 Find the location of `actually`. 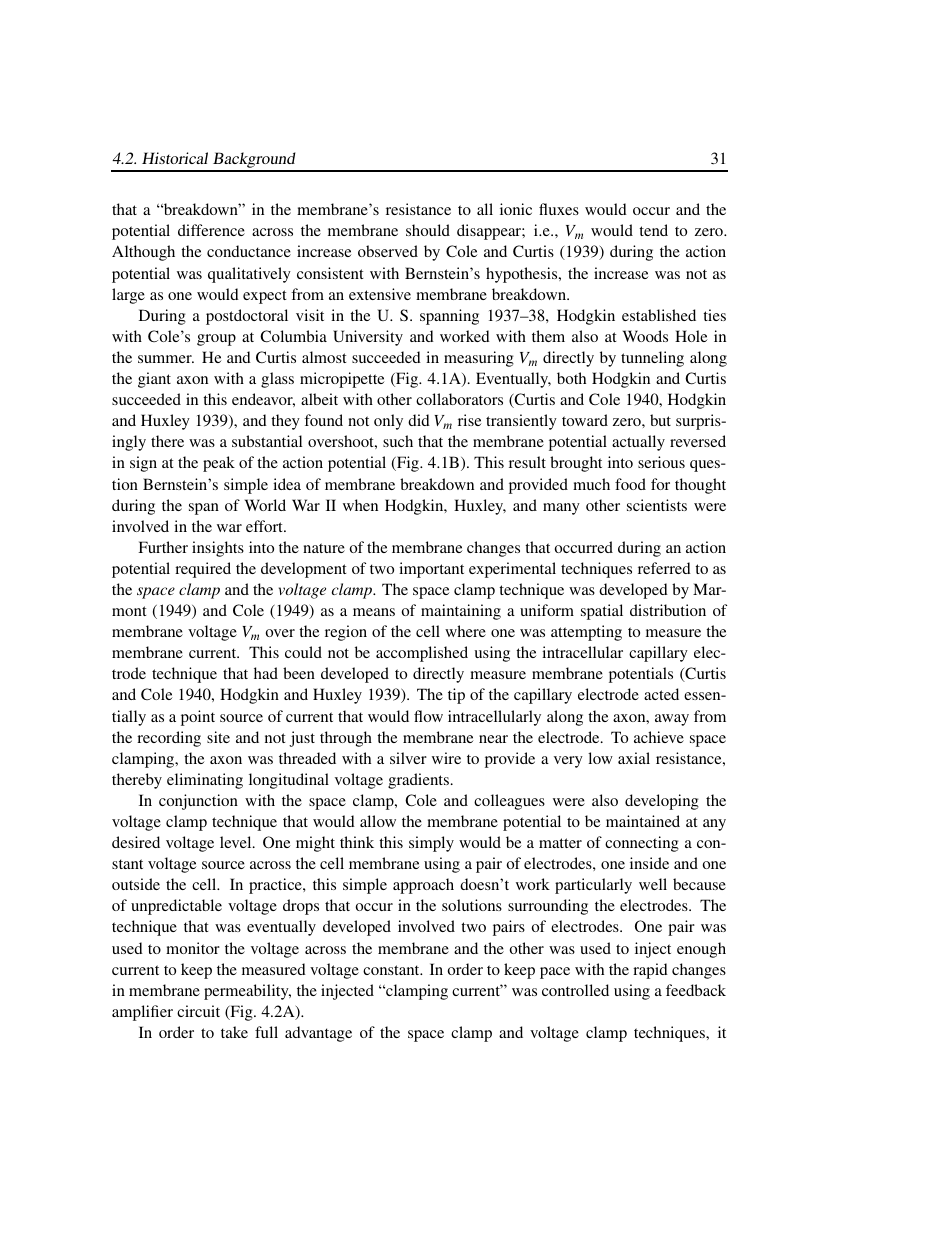

actually is located at coordinates (638, 443).
